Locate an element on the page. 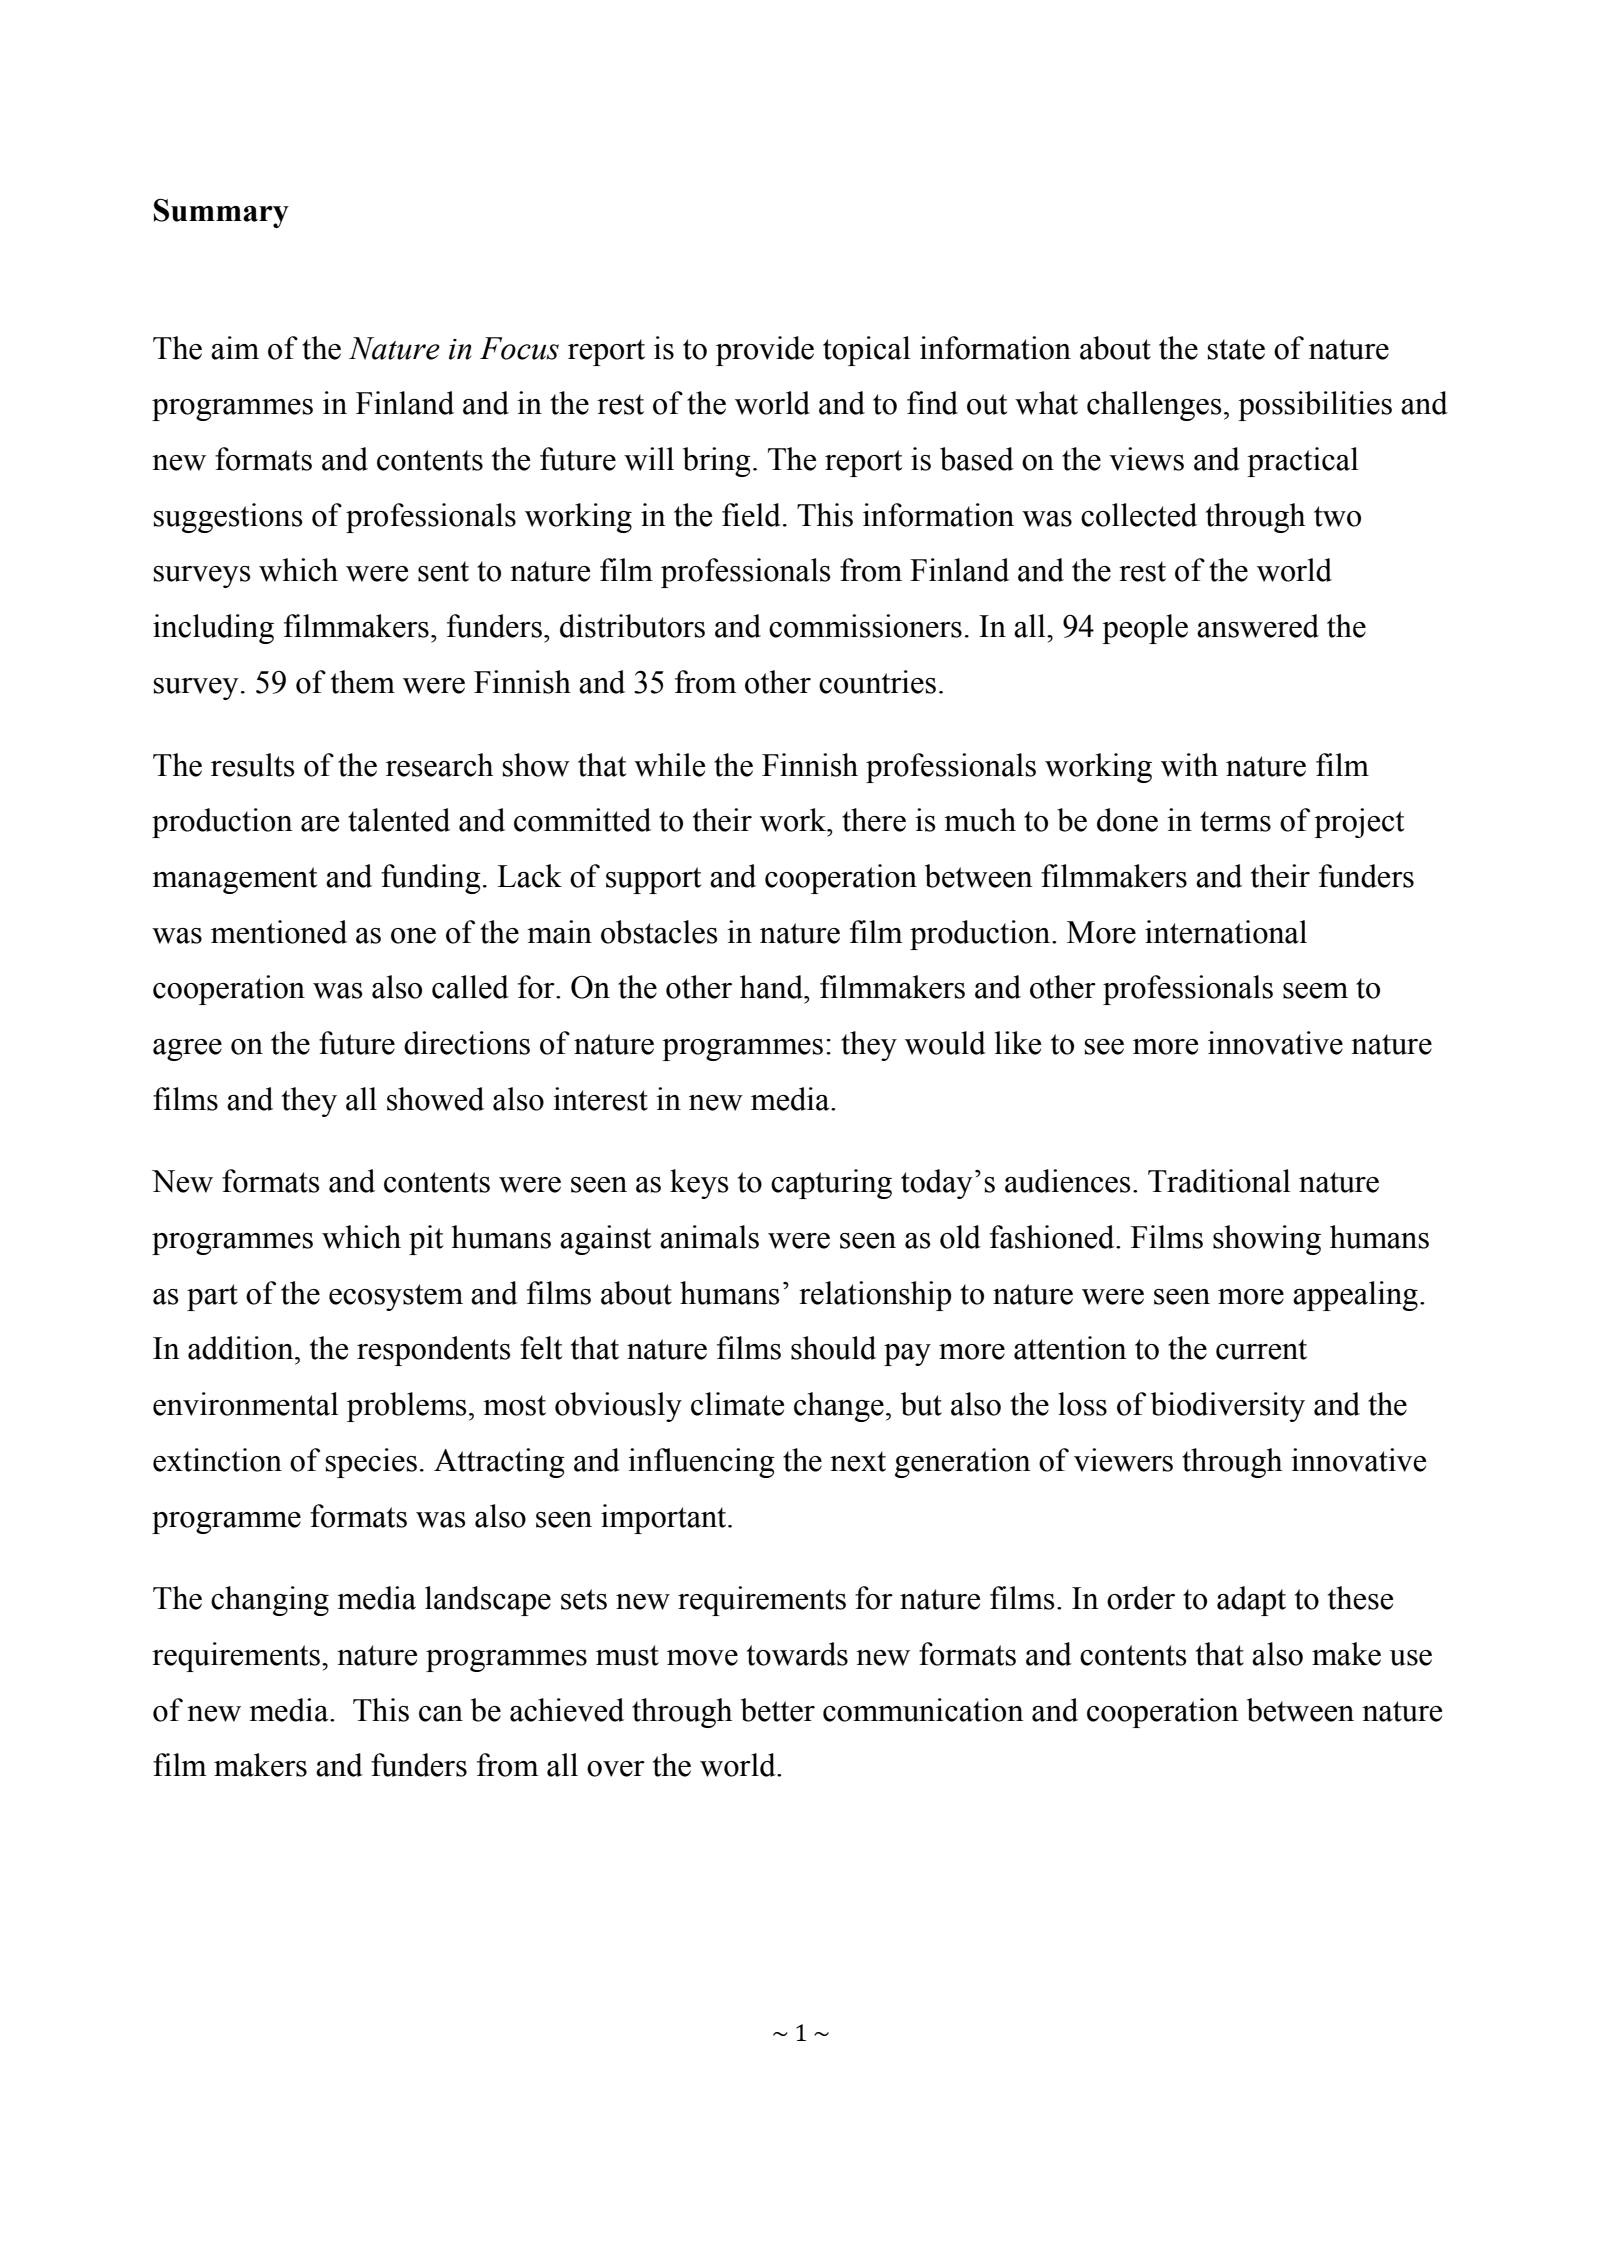  Summary is located at coordinates (221, 213).
